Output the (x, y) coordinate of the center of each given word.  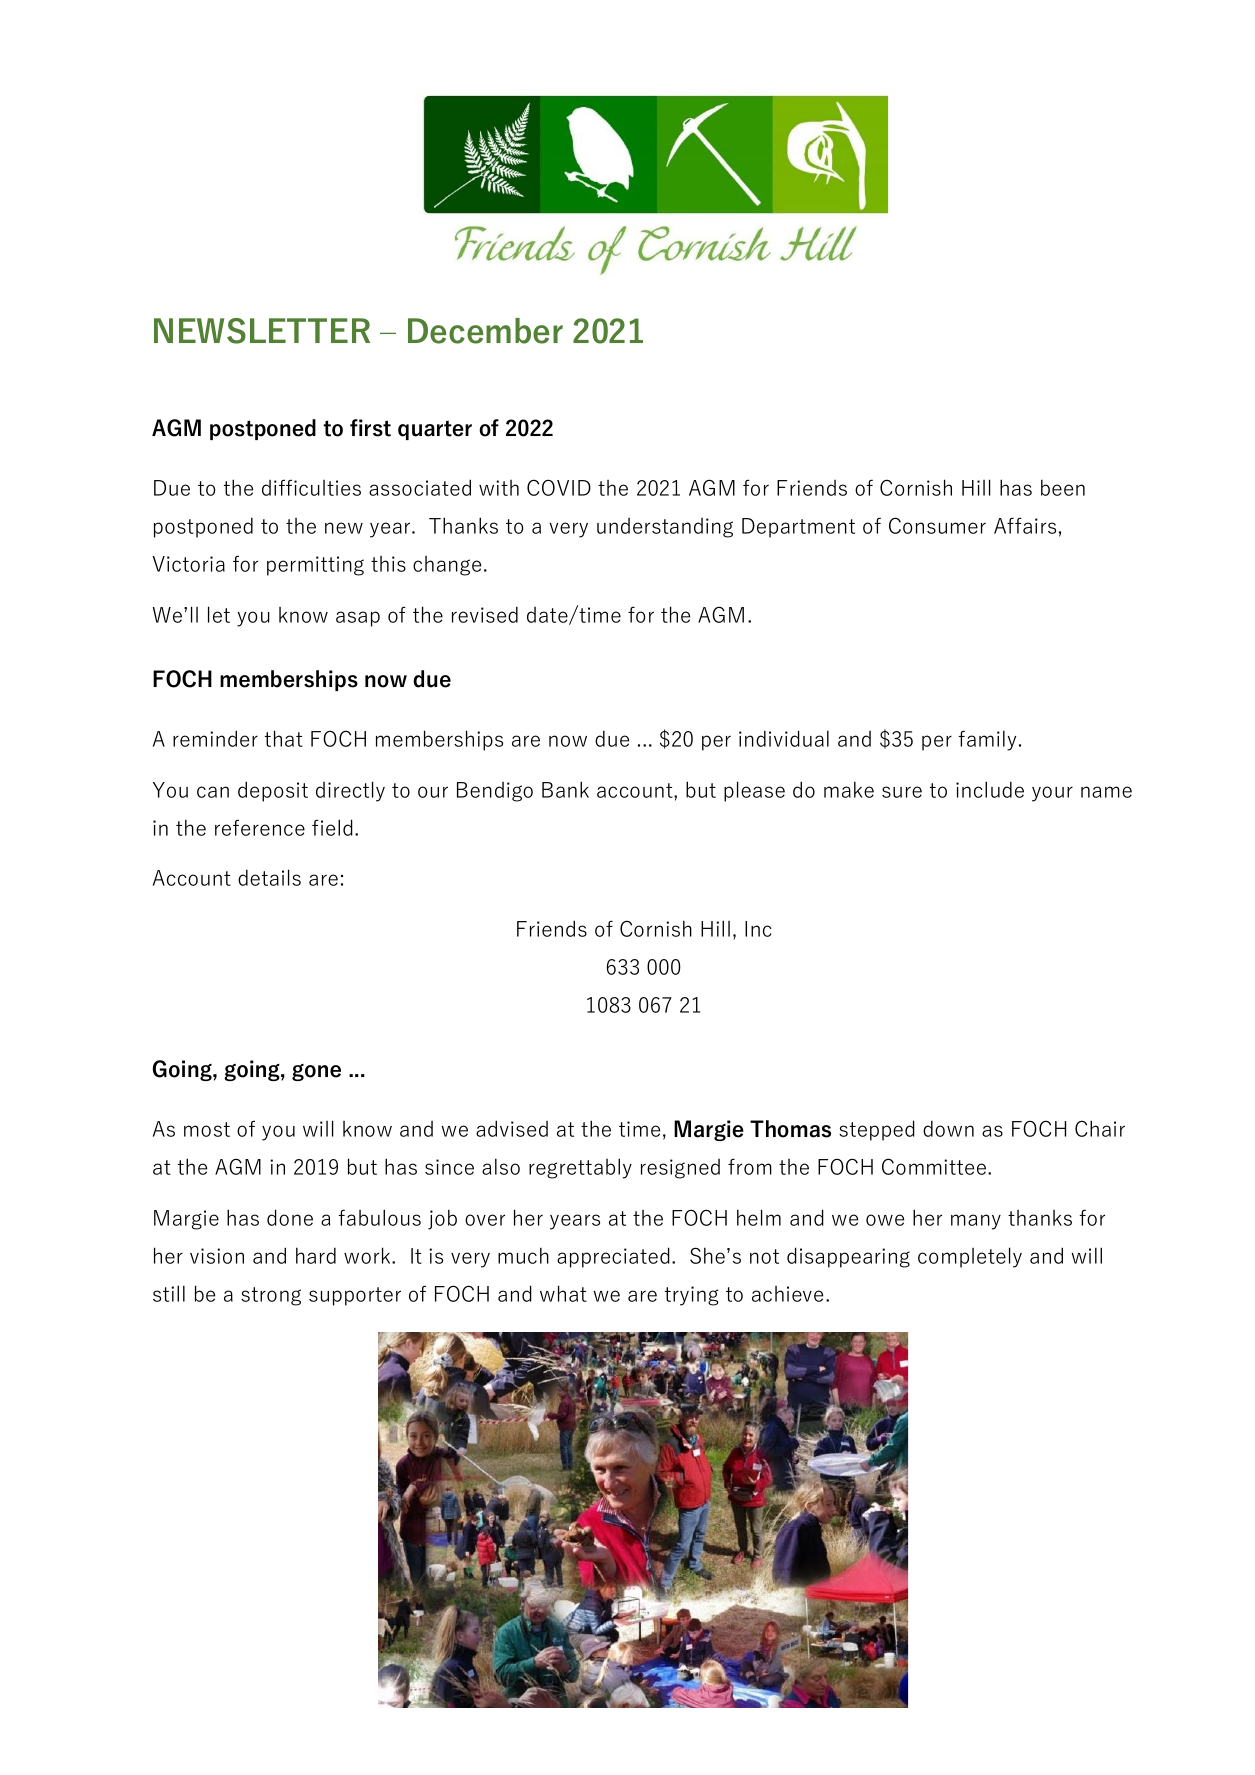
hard (316, 1255)
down (948, 1128)
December (485, 331)
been (1063, 487)
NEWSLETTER (262, 331)
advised (512, 1128)
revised (485, 614)
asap (358, 619)
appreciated (613, 1257)
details (269, 877)
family (987, 740)
